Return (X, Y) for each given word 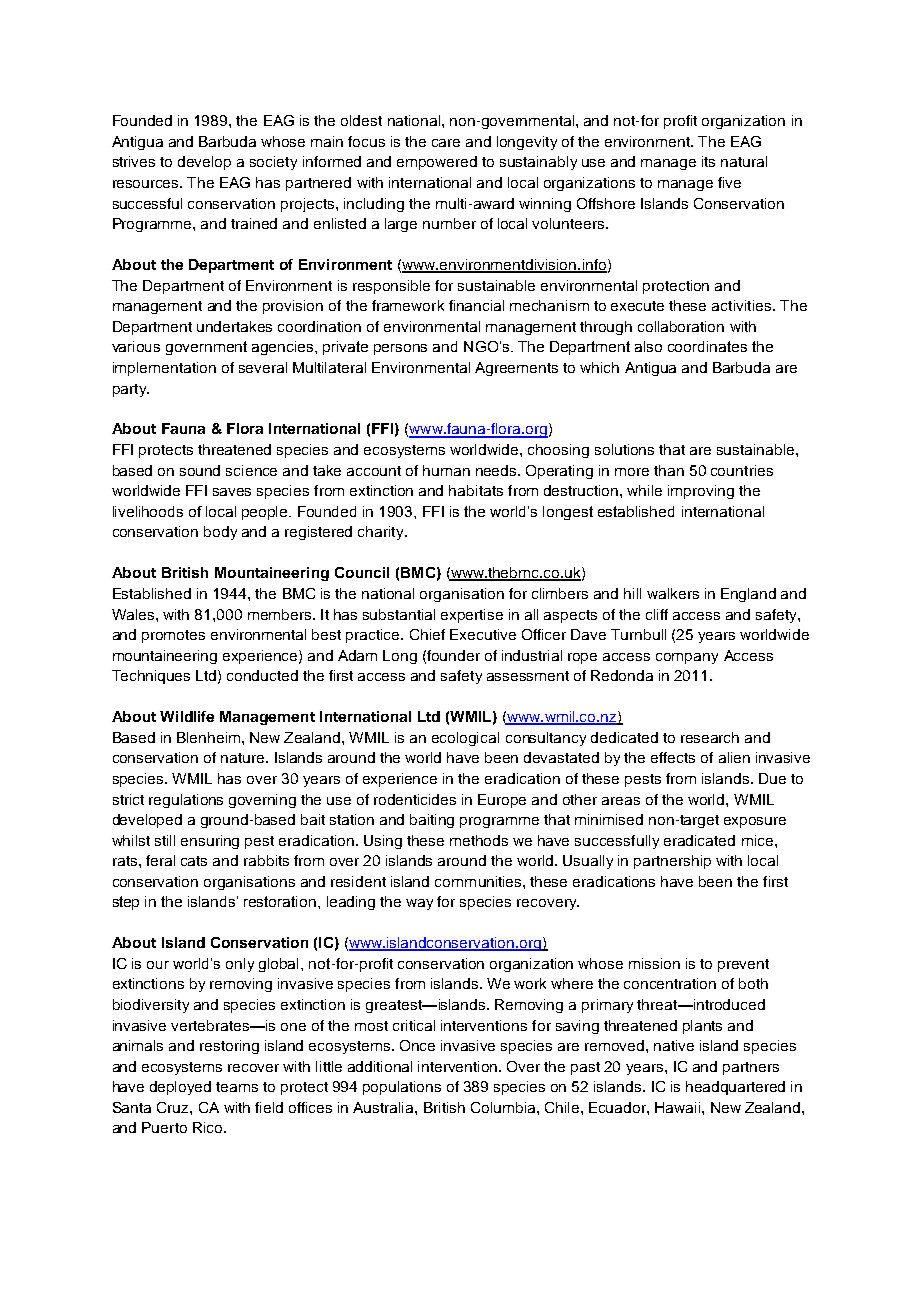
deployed (180, 1088)
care (446, 143)
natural (744, 161)
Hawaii (679, 1107)
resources (147, 184)
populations (402, 1088)
